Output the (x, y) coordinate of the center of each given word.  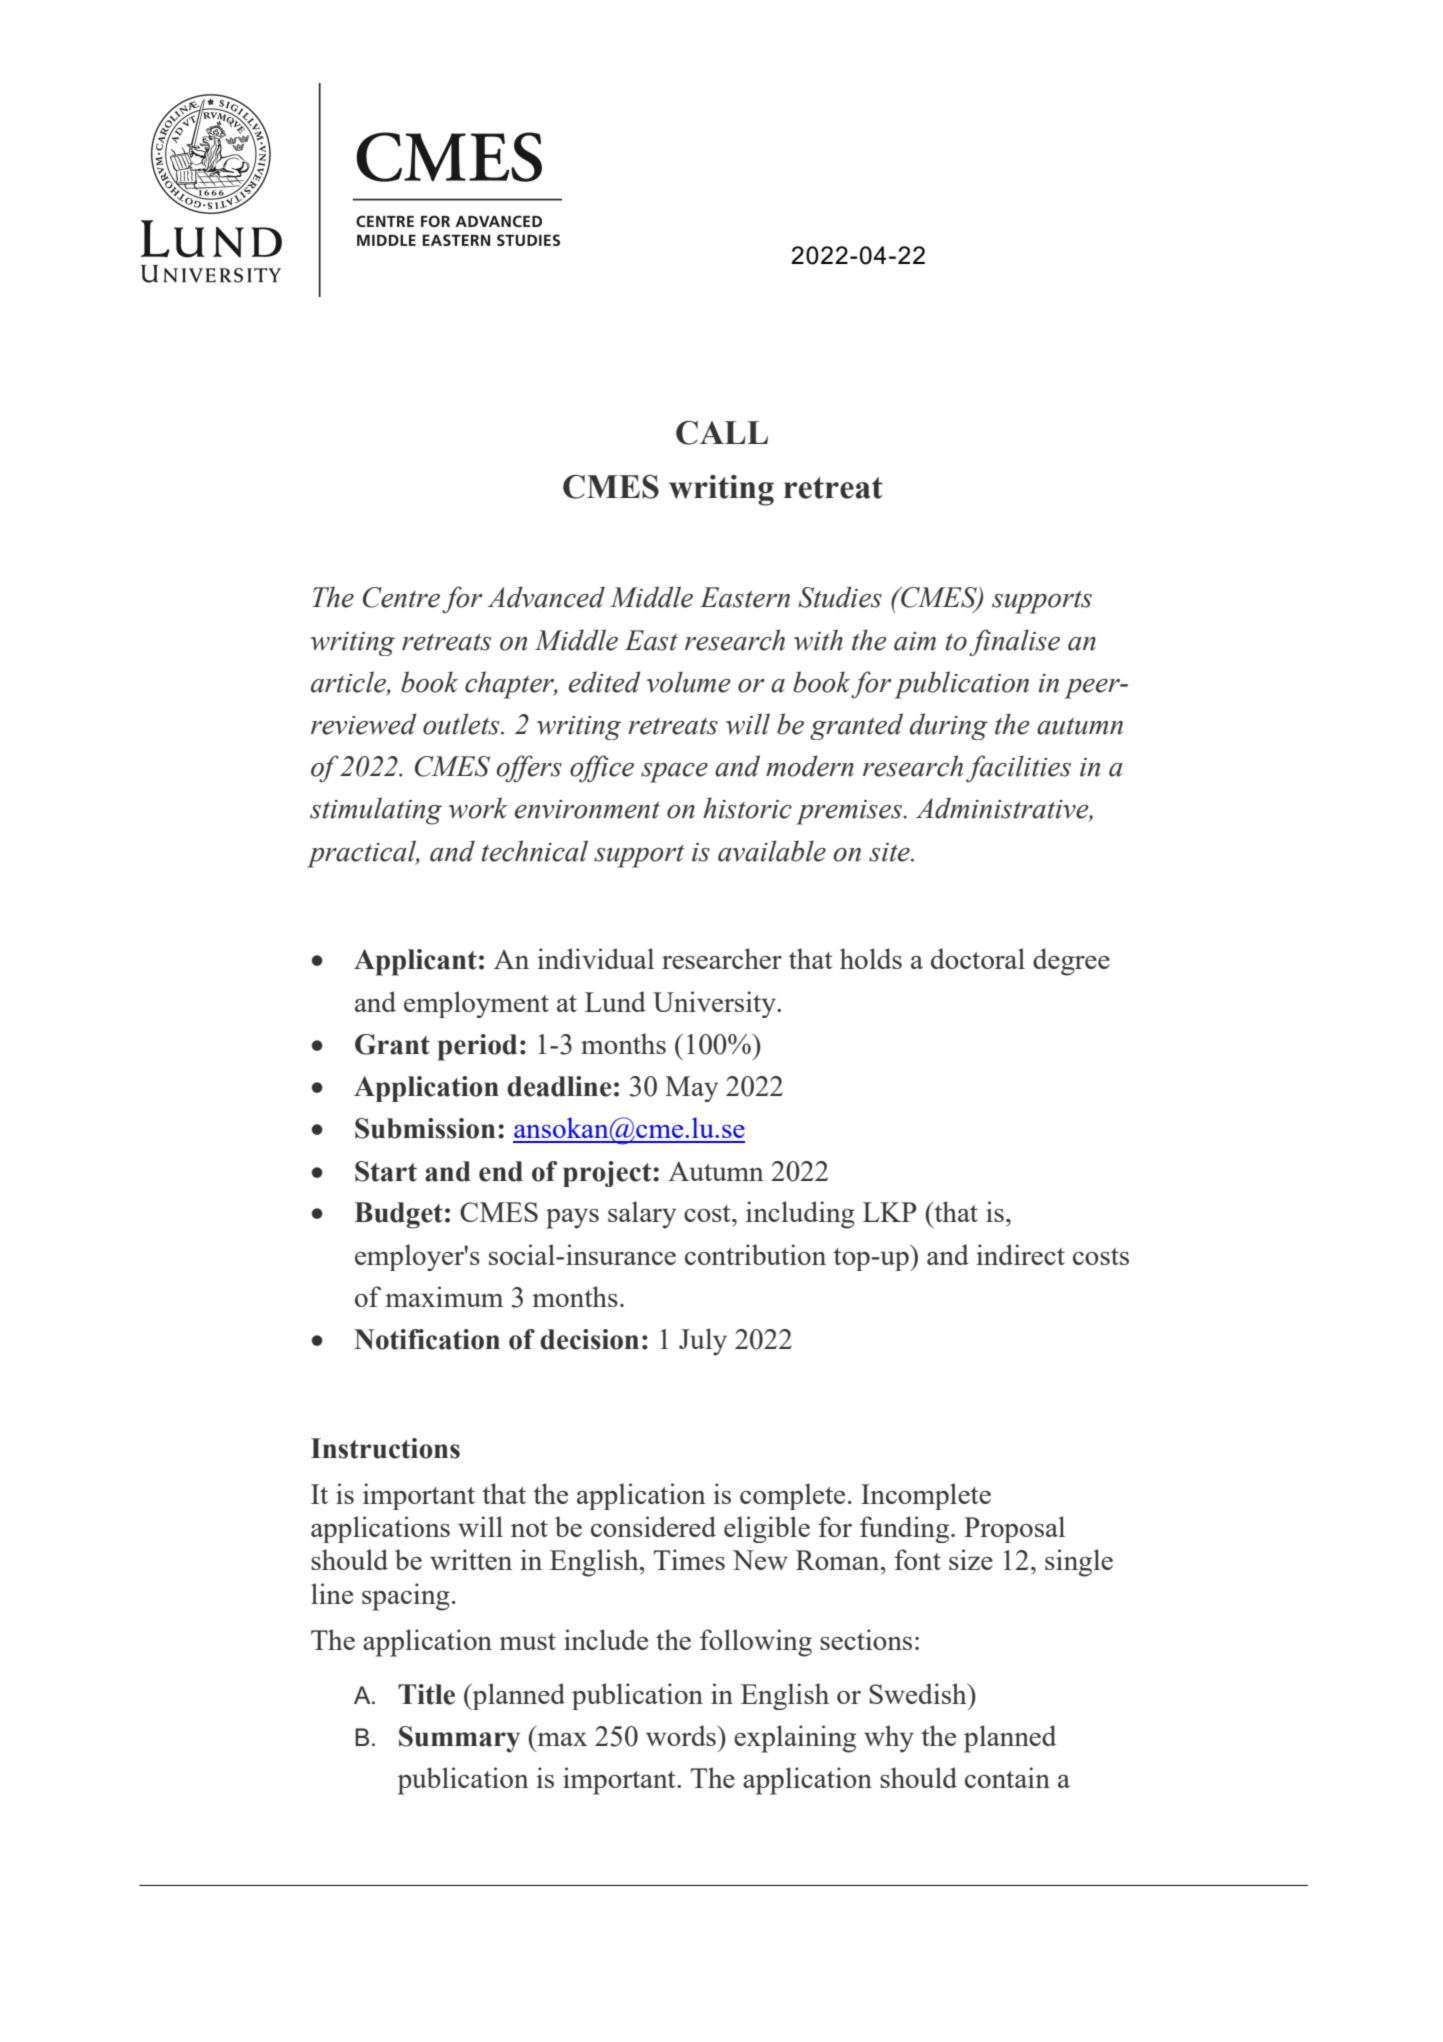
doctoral (978, 958)
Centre (401, 597)
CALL (722, 433)
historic (747, 808)
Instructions (385, 1448)
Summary (459, 1739)
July (703, 1342)
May (691, 1089)
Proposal (1014, 1529)
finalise (1014, 642)
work (478, 808)
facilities (1018, 769)
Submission (425, 1128)
